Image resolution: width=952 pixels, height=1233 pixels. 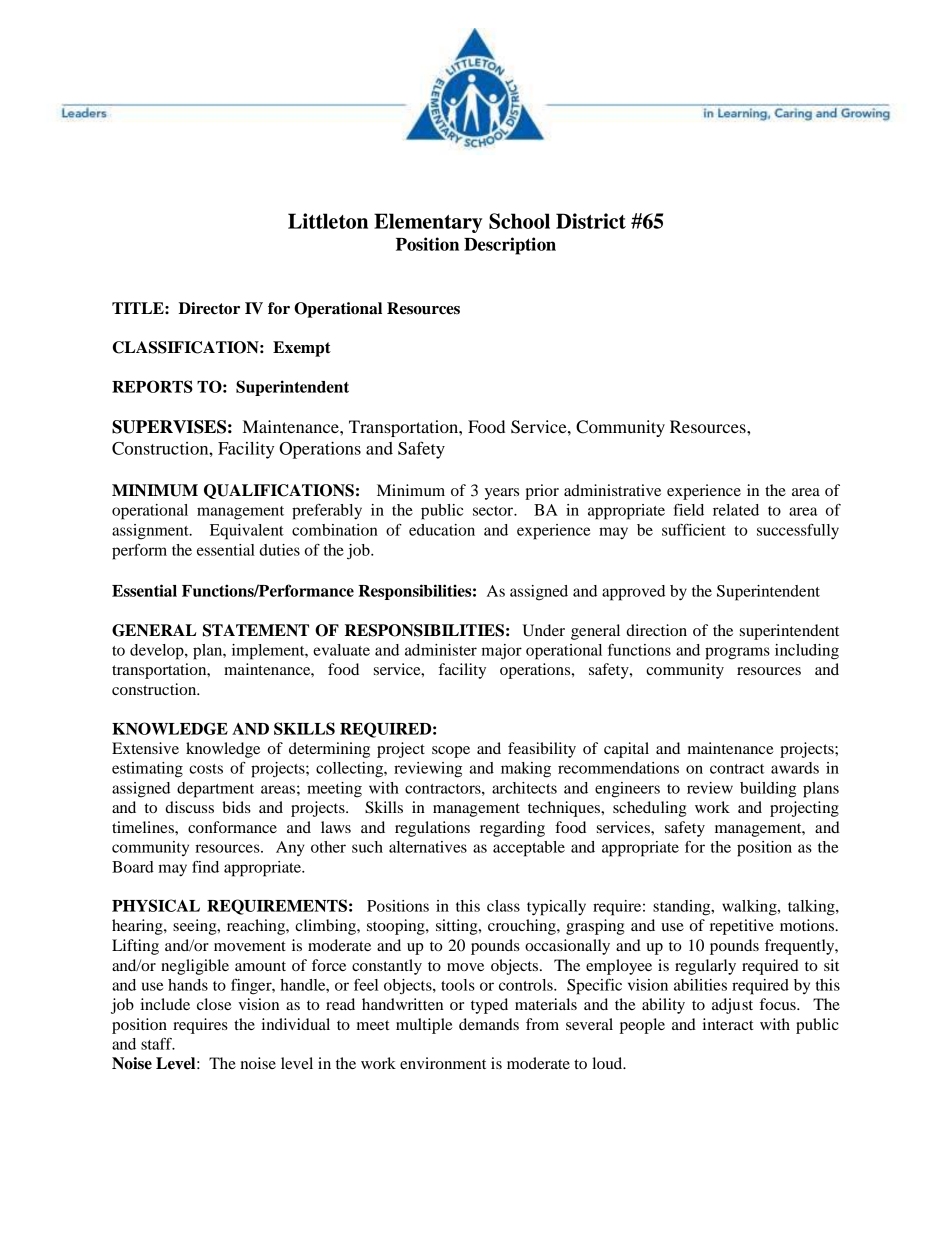 What do you see at coordinates (214, 1004) in the screenshot?
I see `close` at bounding box center [214, 1004].
